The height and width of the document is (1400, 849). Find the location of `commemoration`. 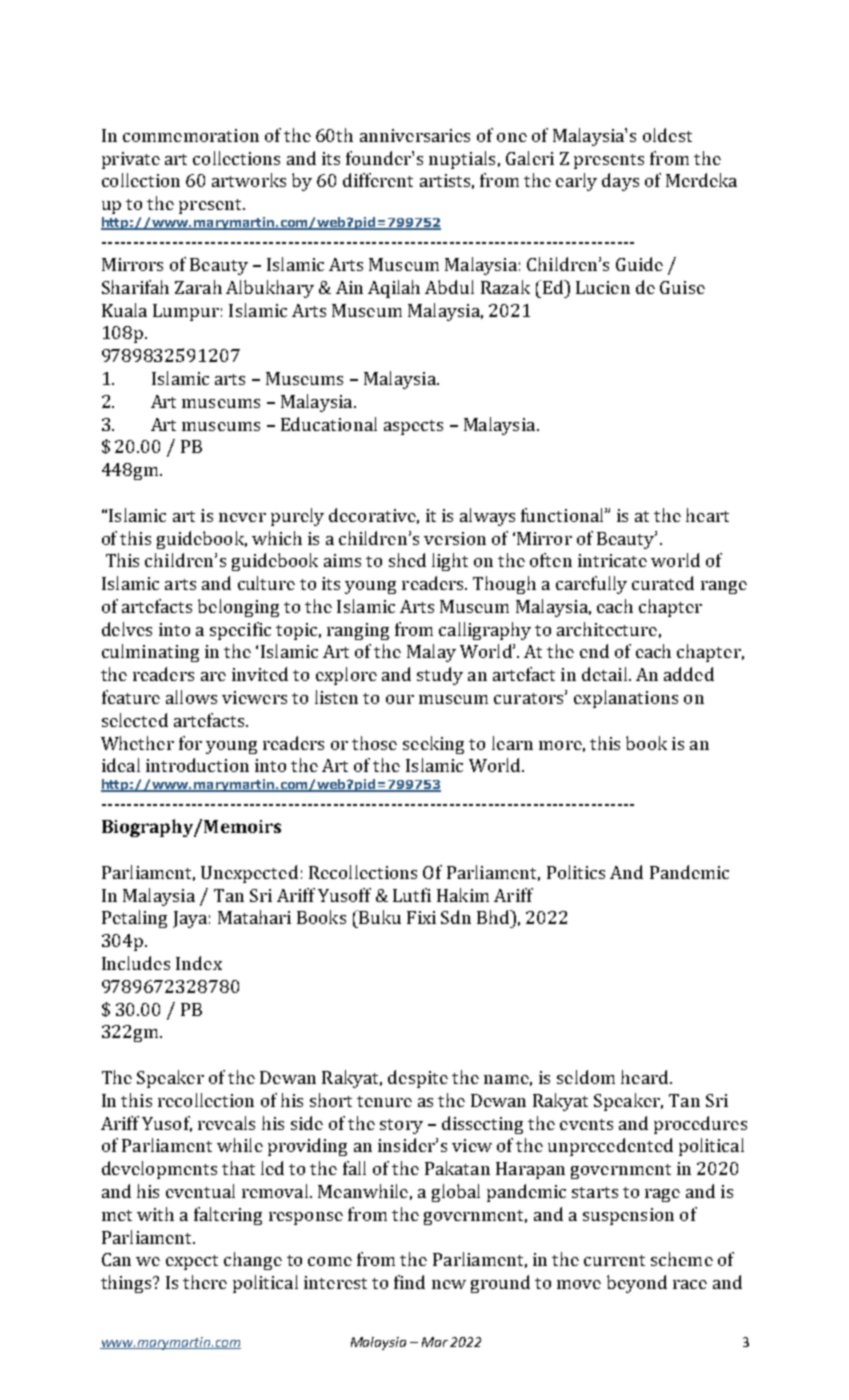

commemoration is located at coordinates (191, 135).
